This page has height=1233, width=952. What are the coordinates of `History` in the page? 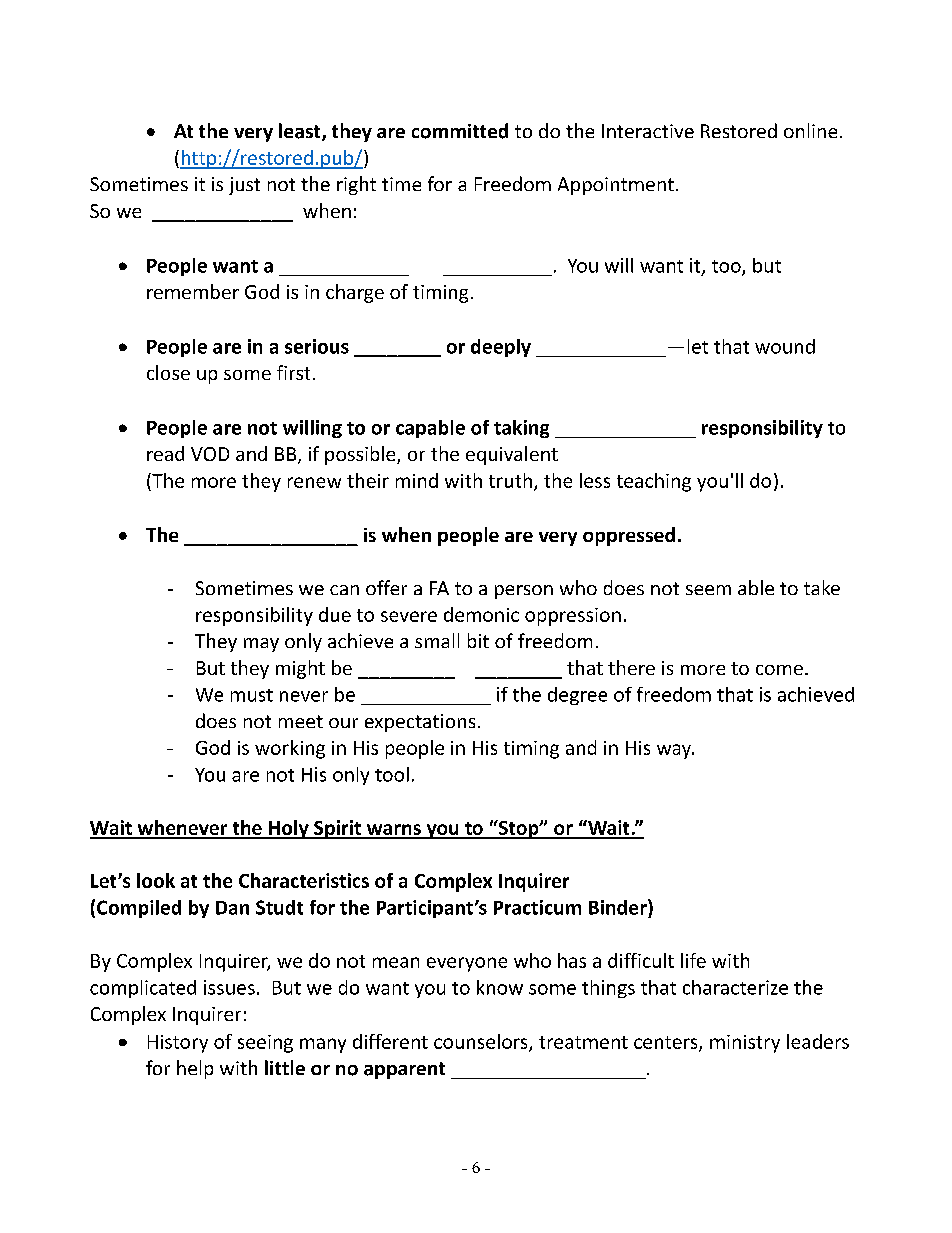 It's located at (178, 1044).
